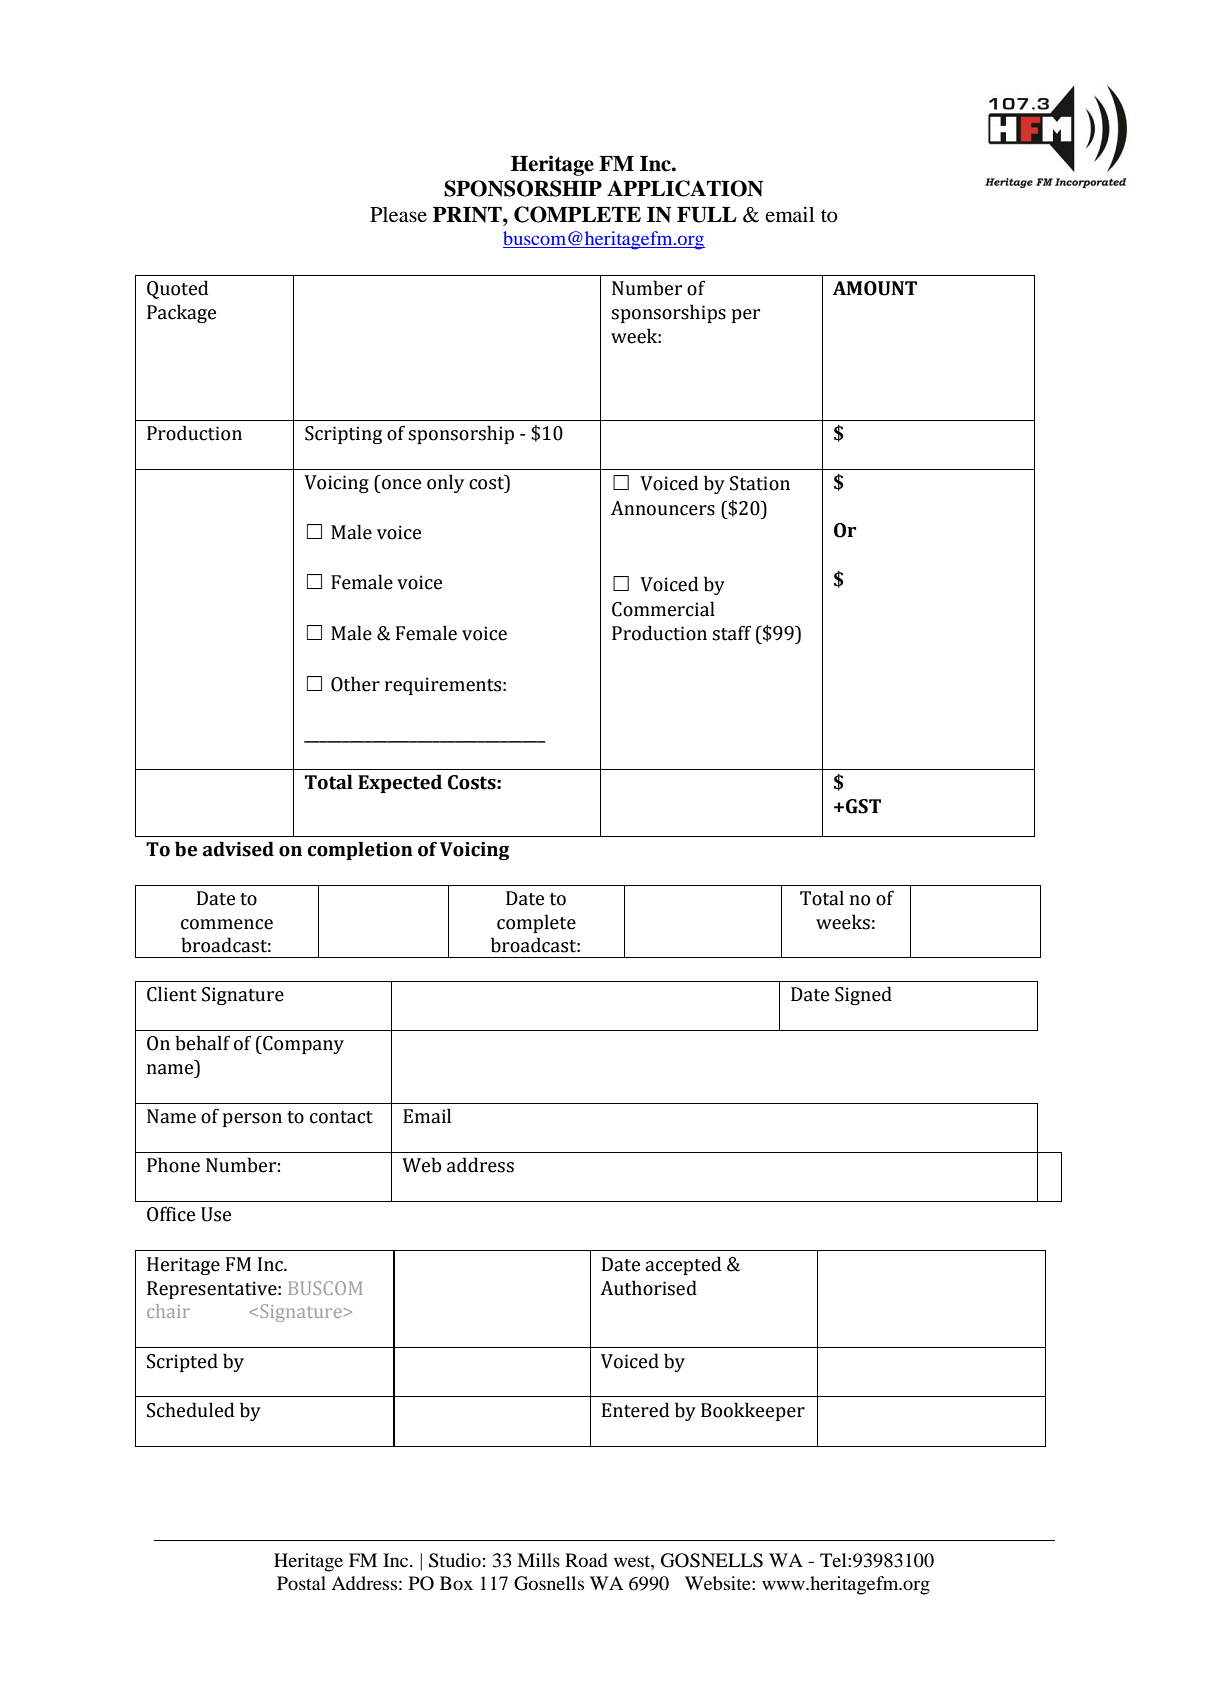 Image resolution: width=1208 pixels, height=1708 pixels. Describe the element at coordinates (177, 289) in the document. I see `Quoted` at that location.
